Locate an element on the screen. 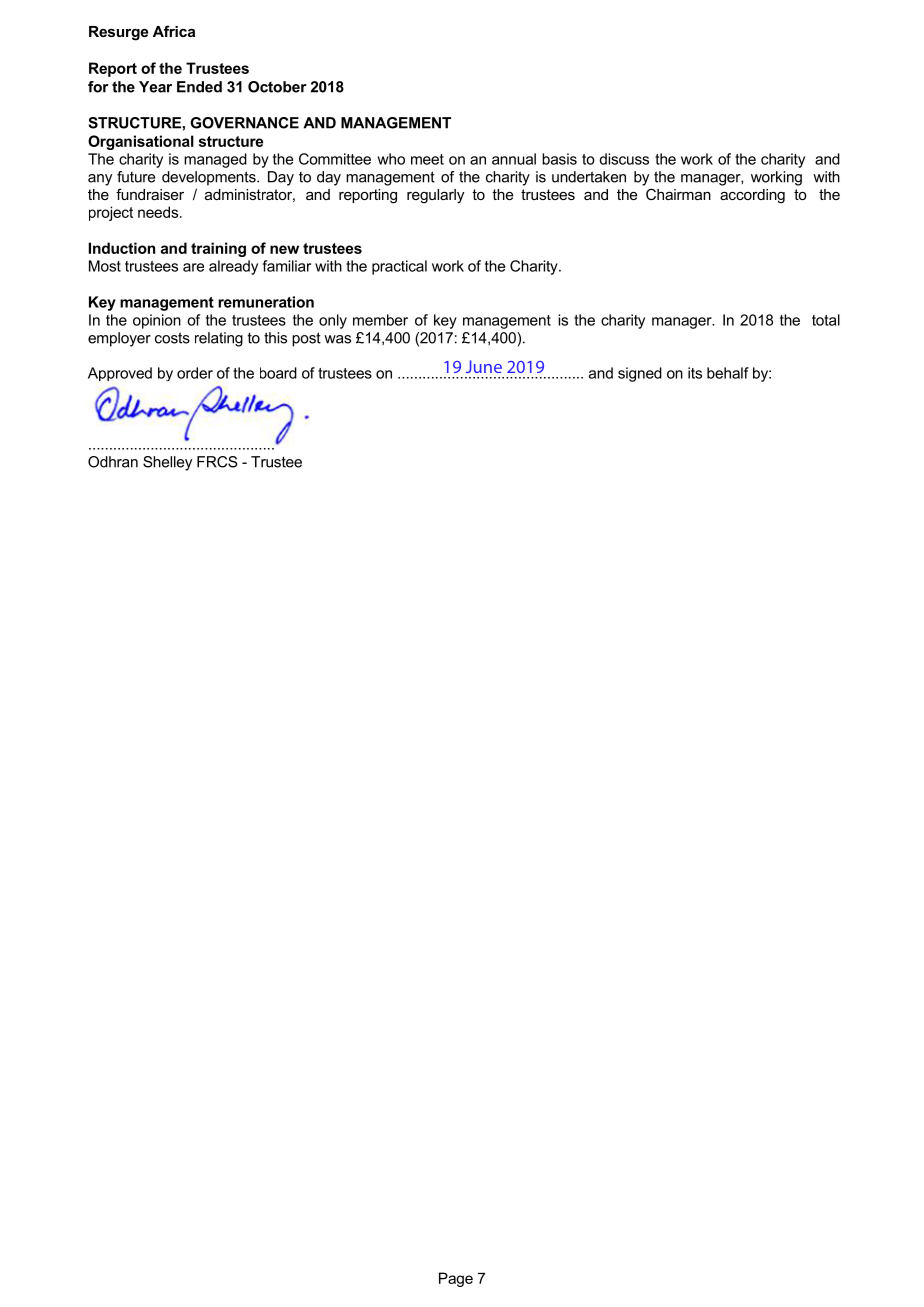  signed is located at coordinates (640, 374).
